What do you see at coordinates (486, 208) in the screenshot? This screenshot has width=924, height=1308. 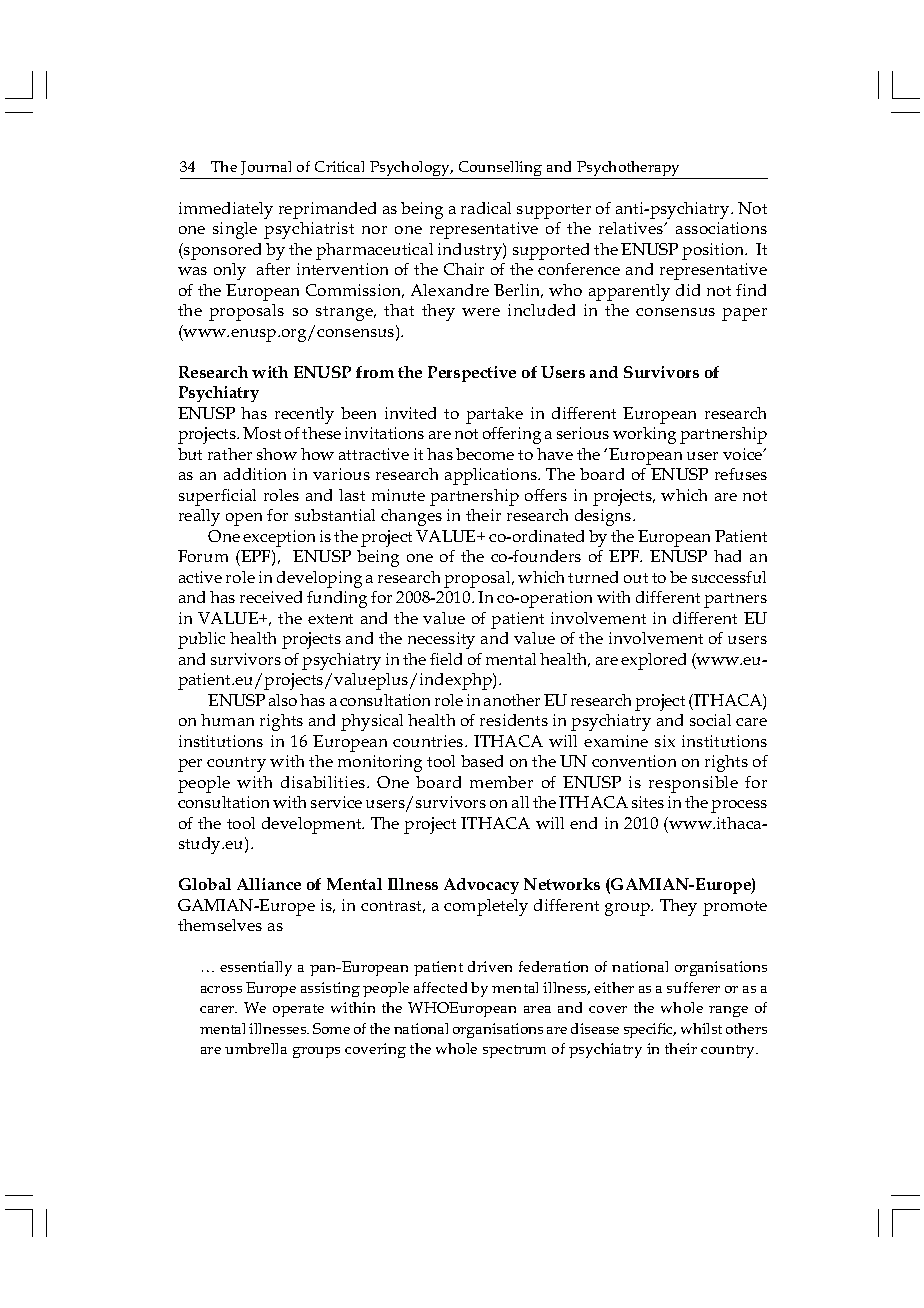 I see `radical` at bounding box center [486, 208].
